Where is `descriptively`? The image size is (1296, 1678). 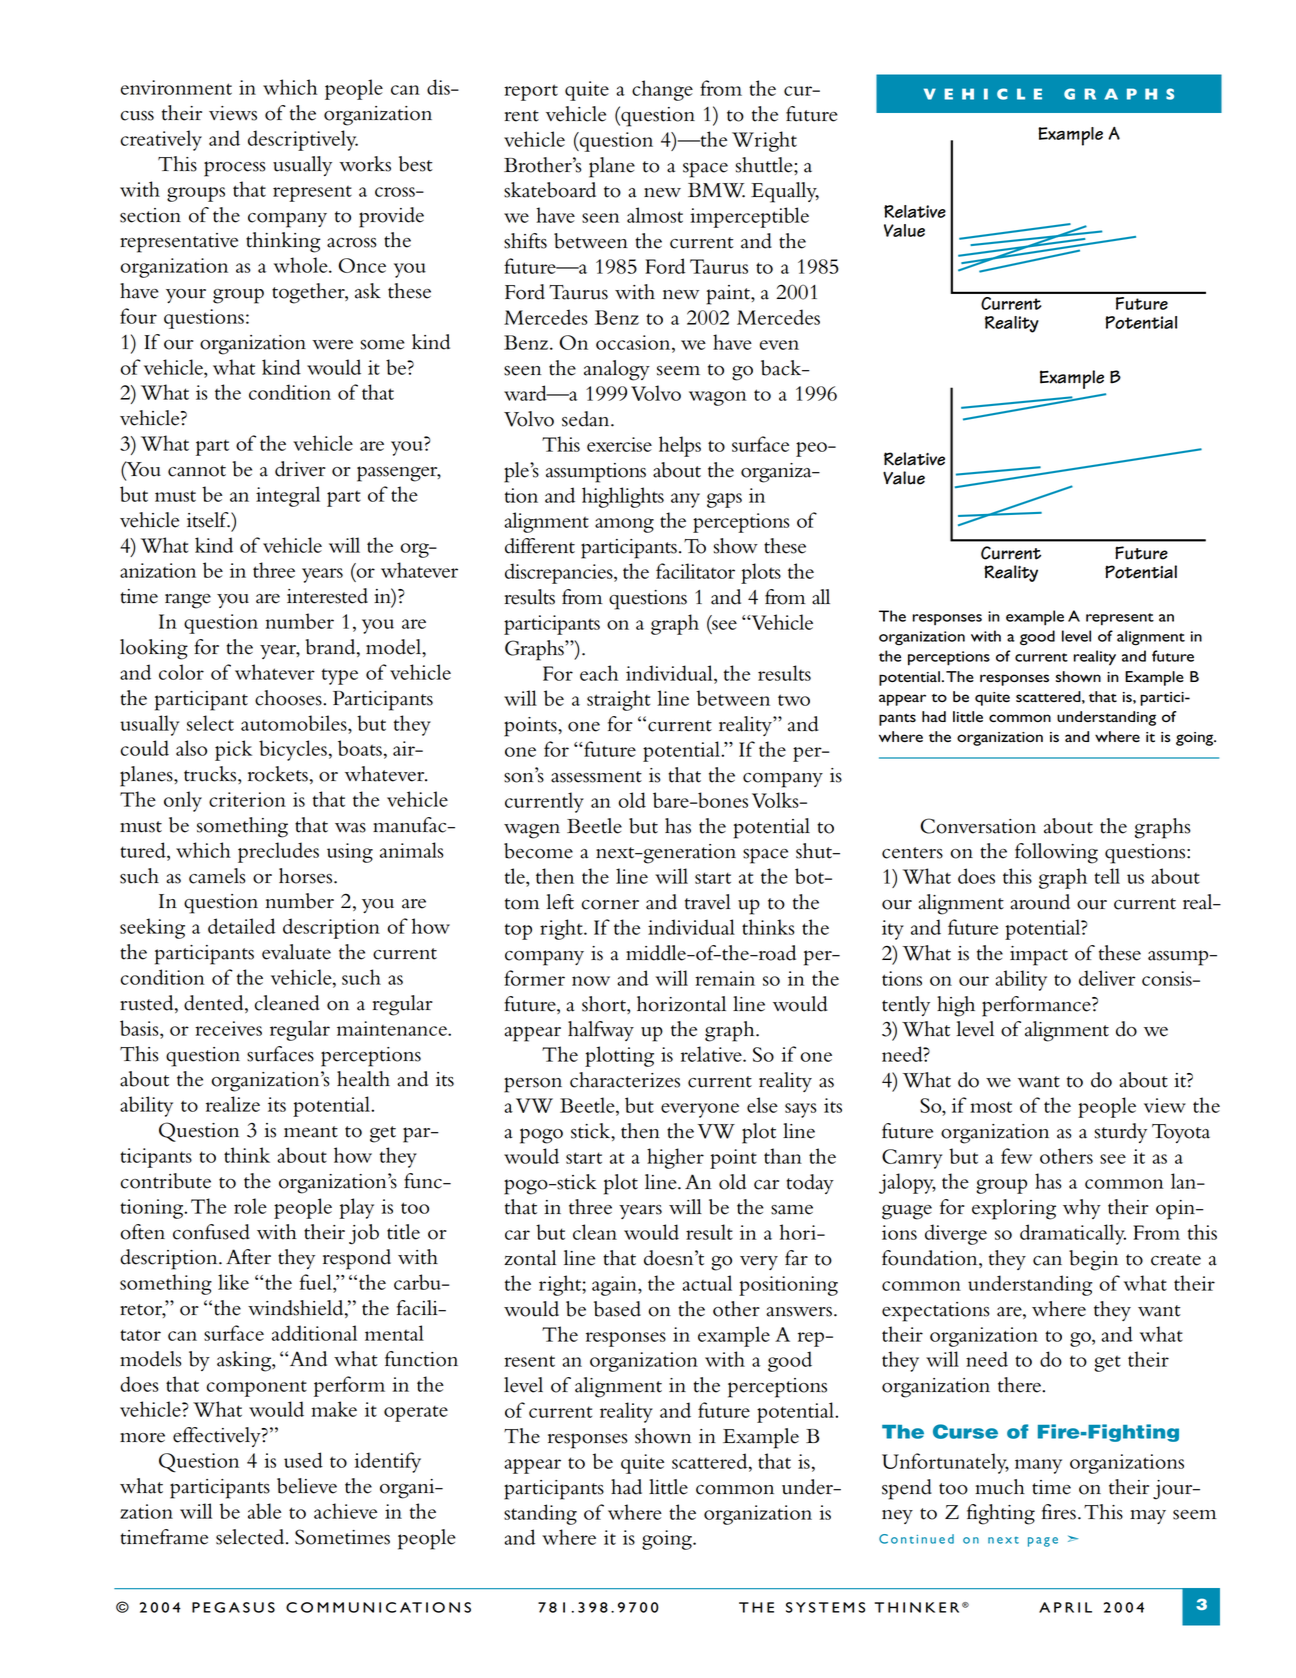
descriptively is located at coordinates (303, 140).
